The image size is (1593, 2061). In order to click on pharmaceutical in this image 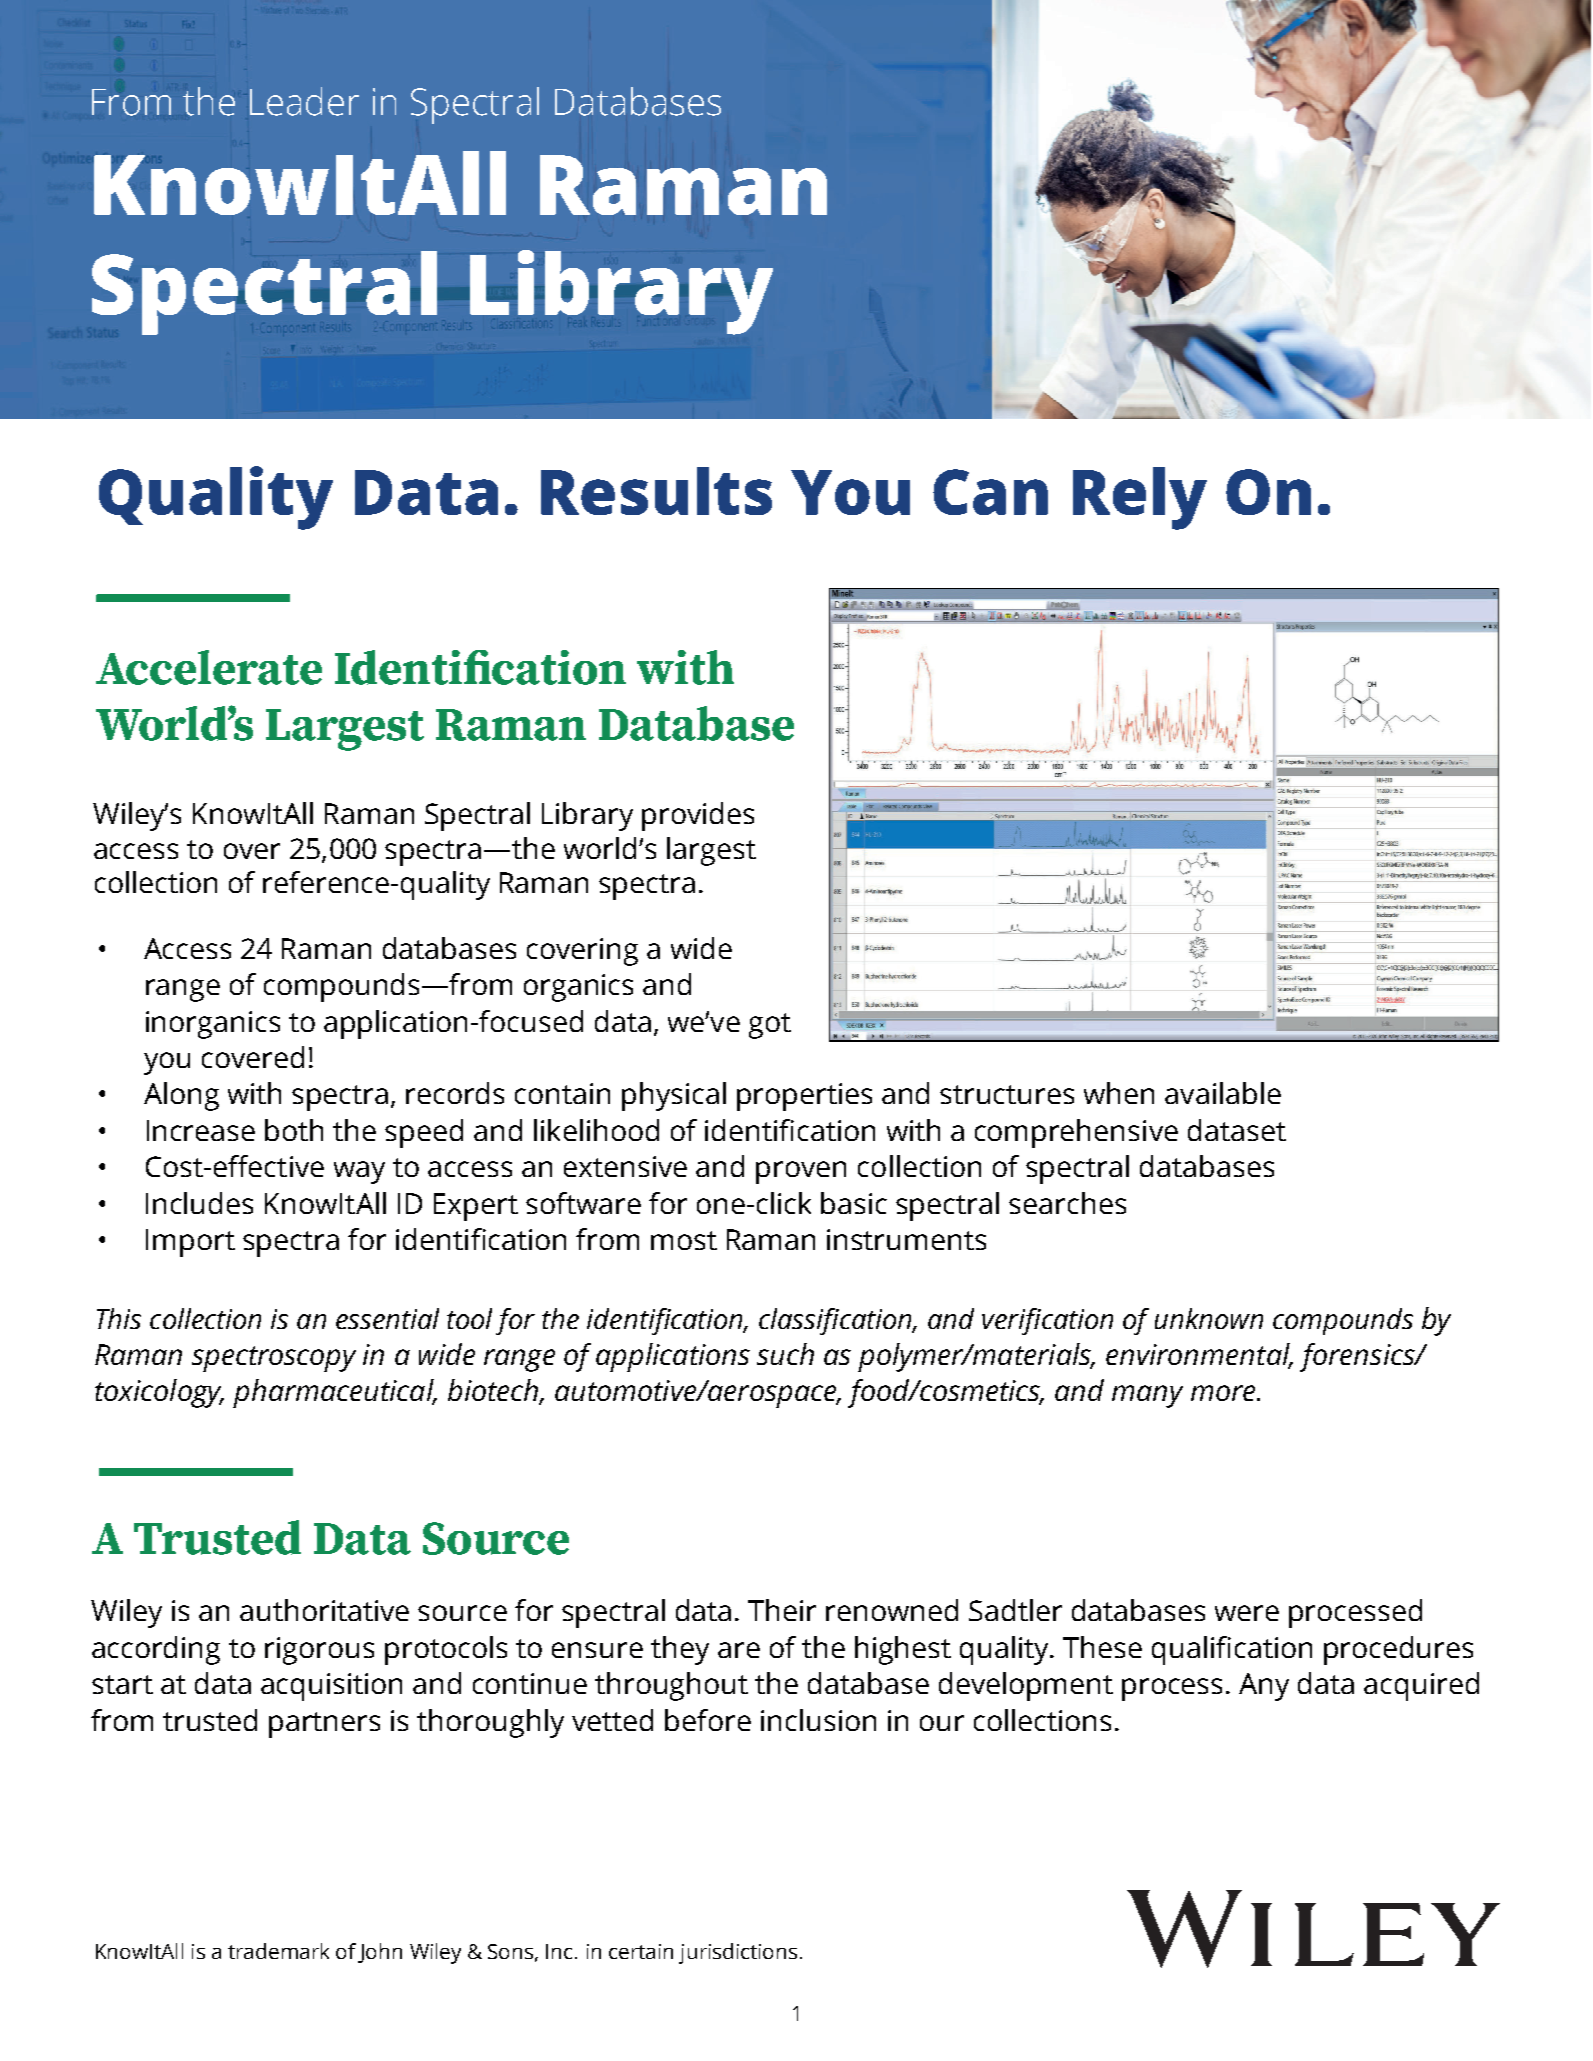, I will do `click(334, 1393)`.
